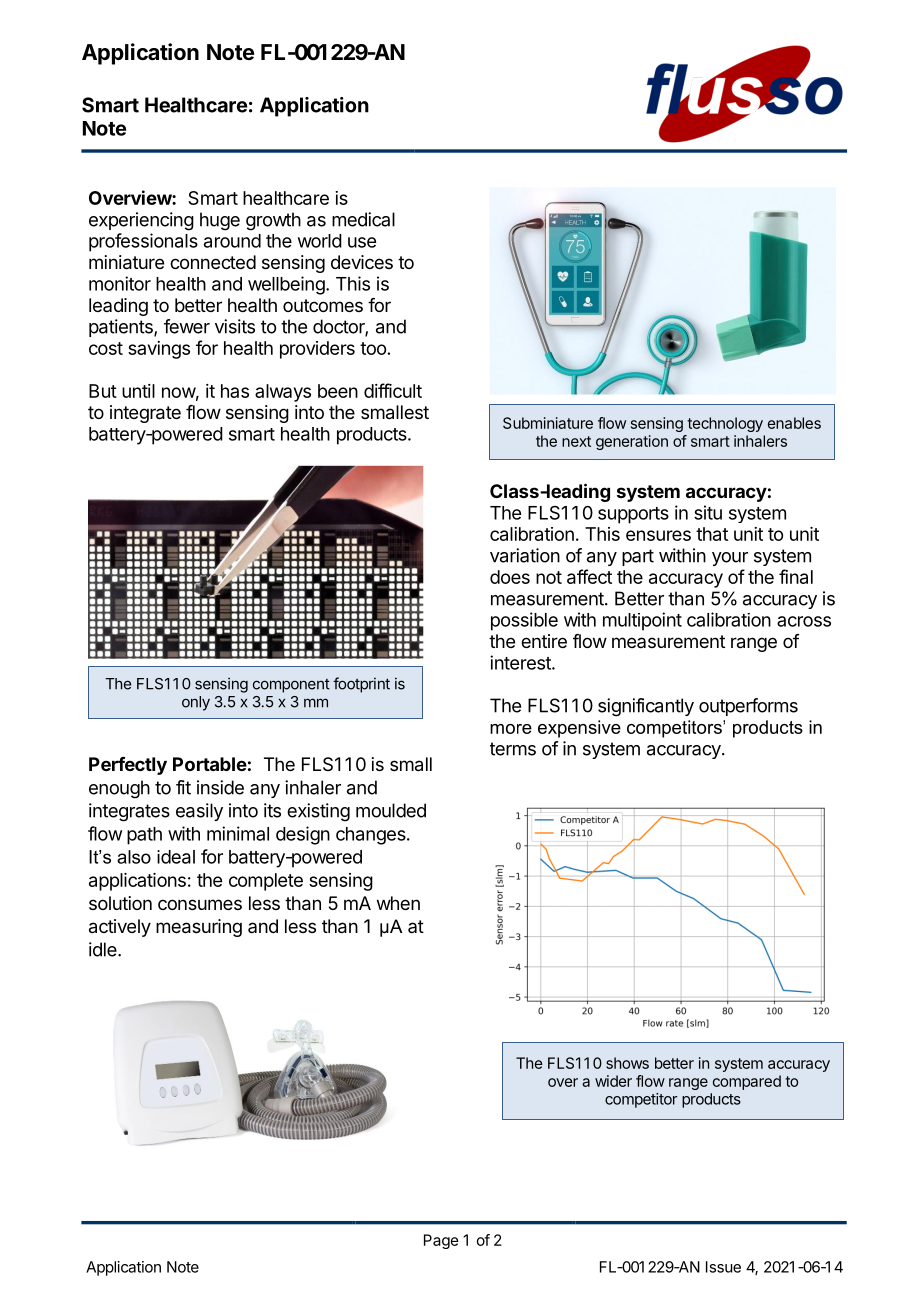 Image resolution: width=924 pixels, height=1308 pixels. What do you see at coordinates (513, 749) in the screenshot?
I see `terms` at bounding box center [513, 749].
